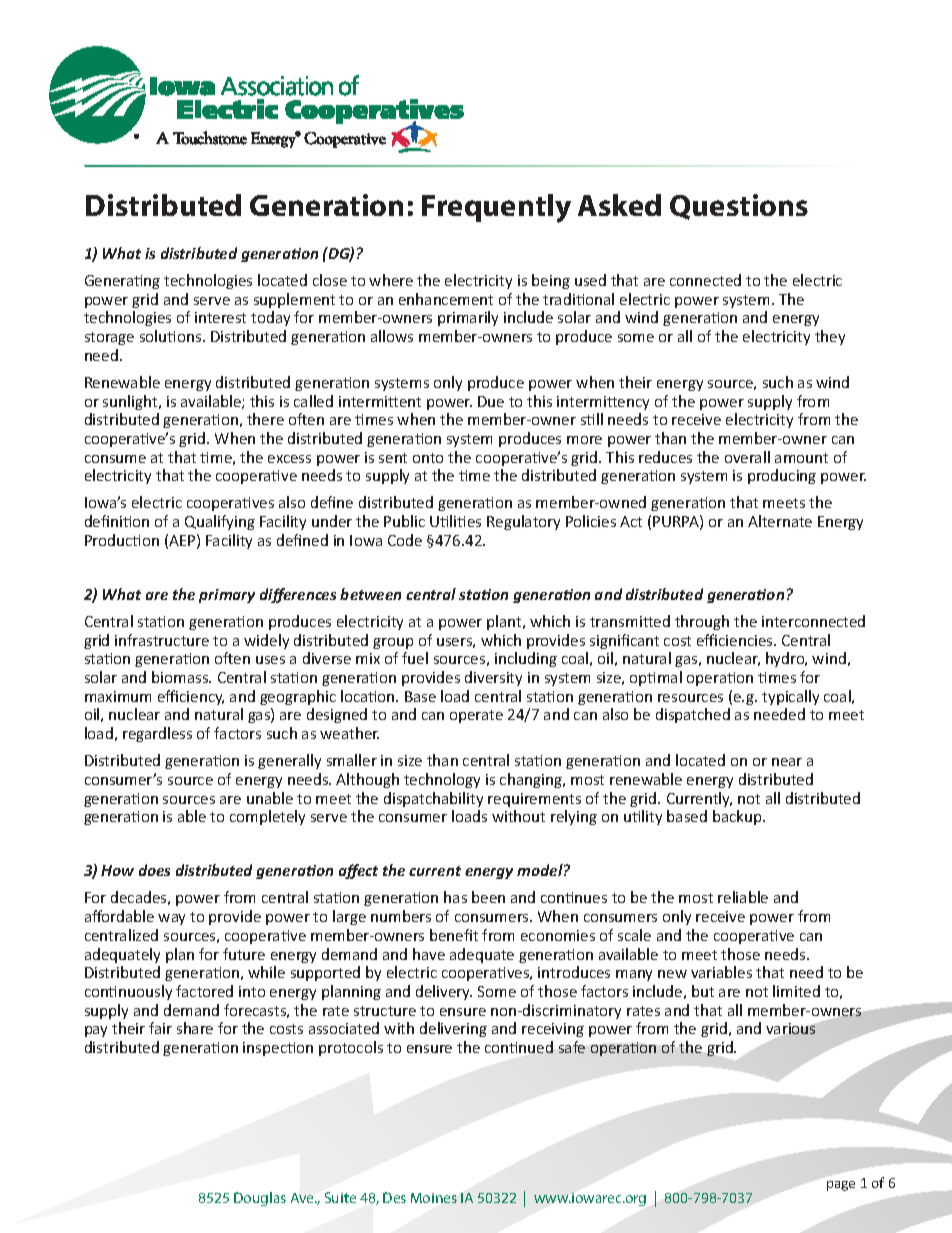 The image size is (952, 1233). What do you see at coordinates (220, 522) in the screenshot?
I see `Qualifying` at bounding box center [220, 522].
